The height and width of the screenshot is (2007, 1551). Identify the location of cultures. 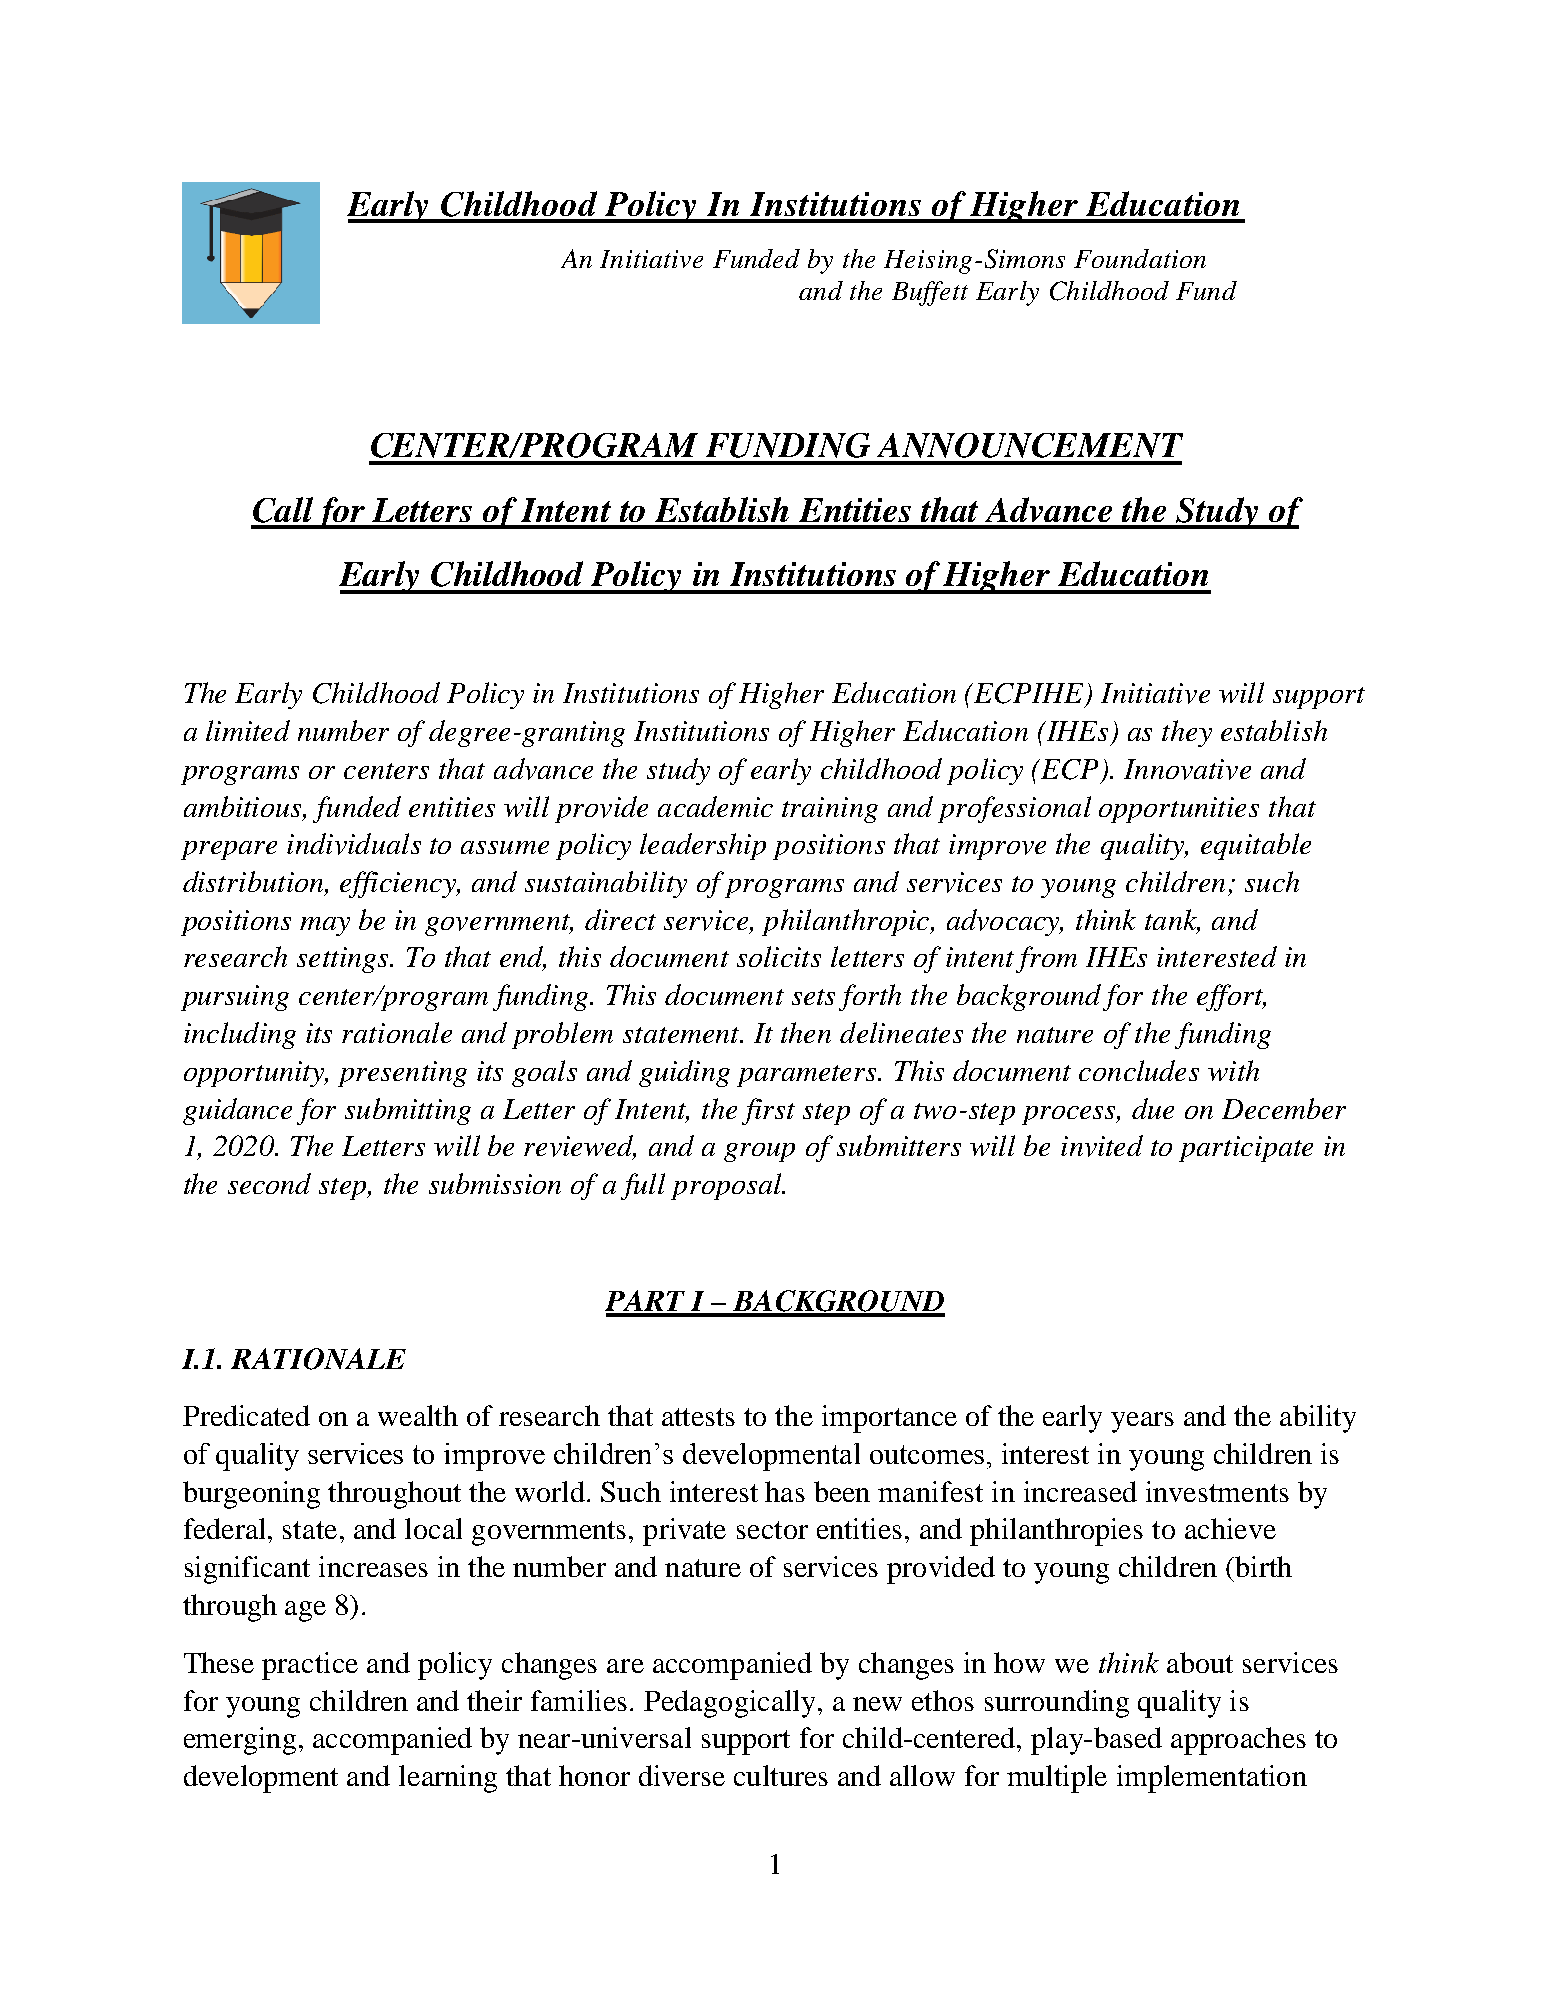
(781, 1775).
